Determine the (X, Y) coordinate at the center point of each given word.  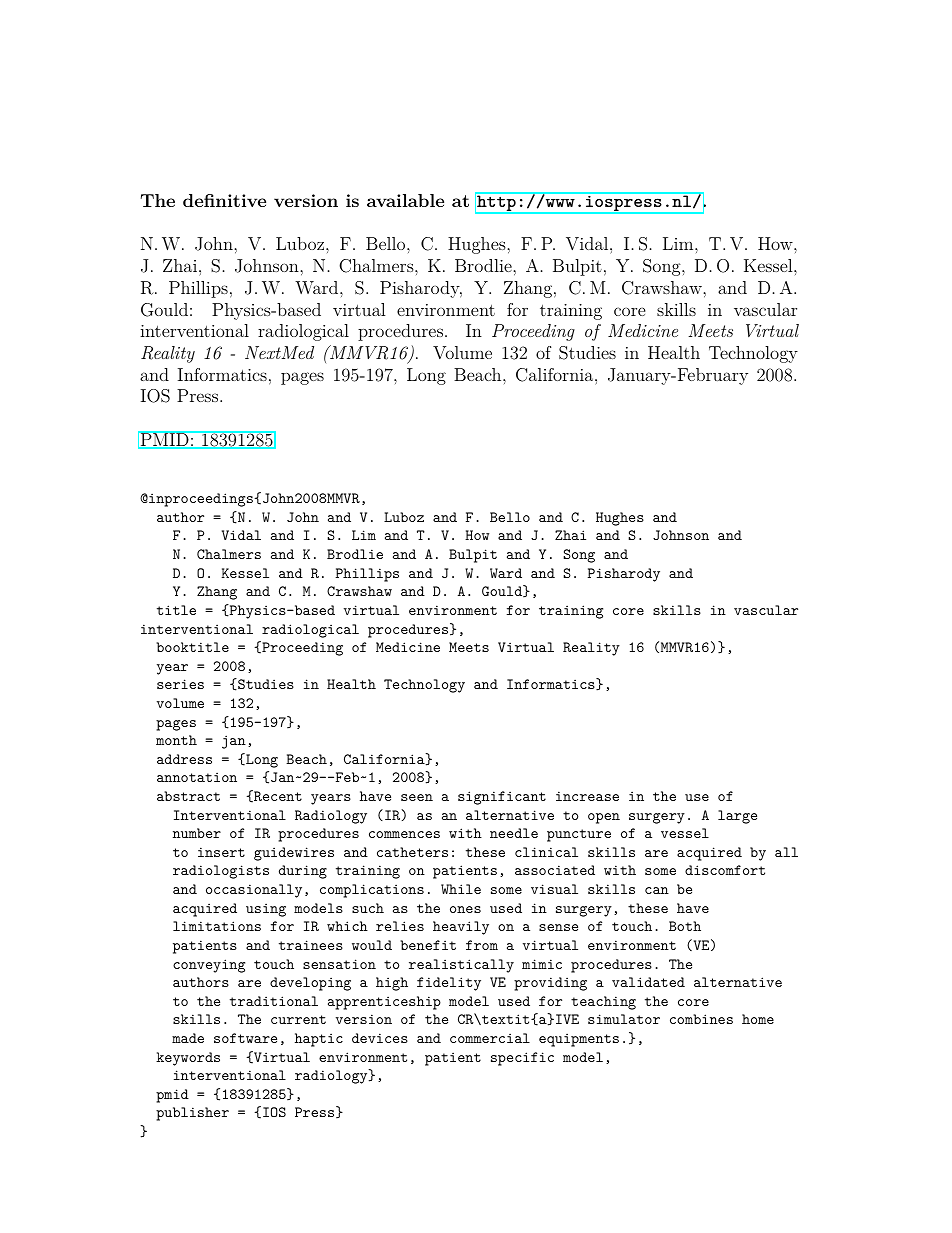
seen (417, 797)
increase (587, 796)
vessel (685, 833)
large (737, 817)
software (245, 1038)
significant (502, 798)
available (405, 200)
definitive (224, 200)
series (180, 684)
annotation (197, 777)
